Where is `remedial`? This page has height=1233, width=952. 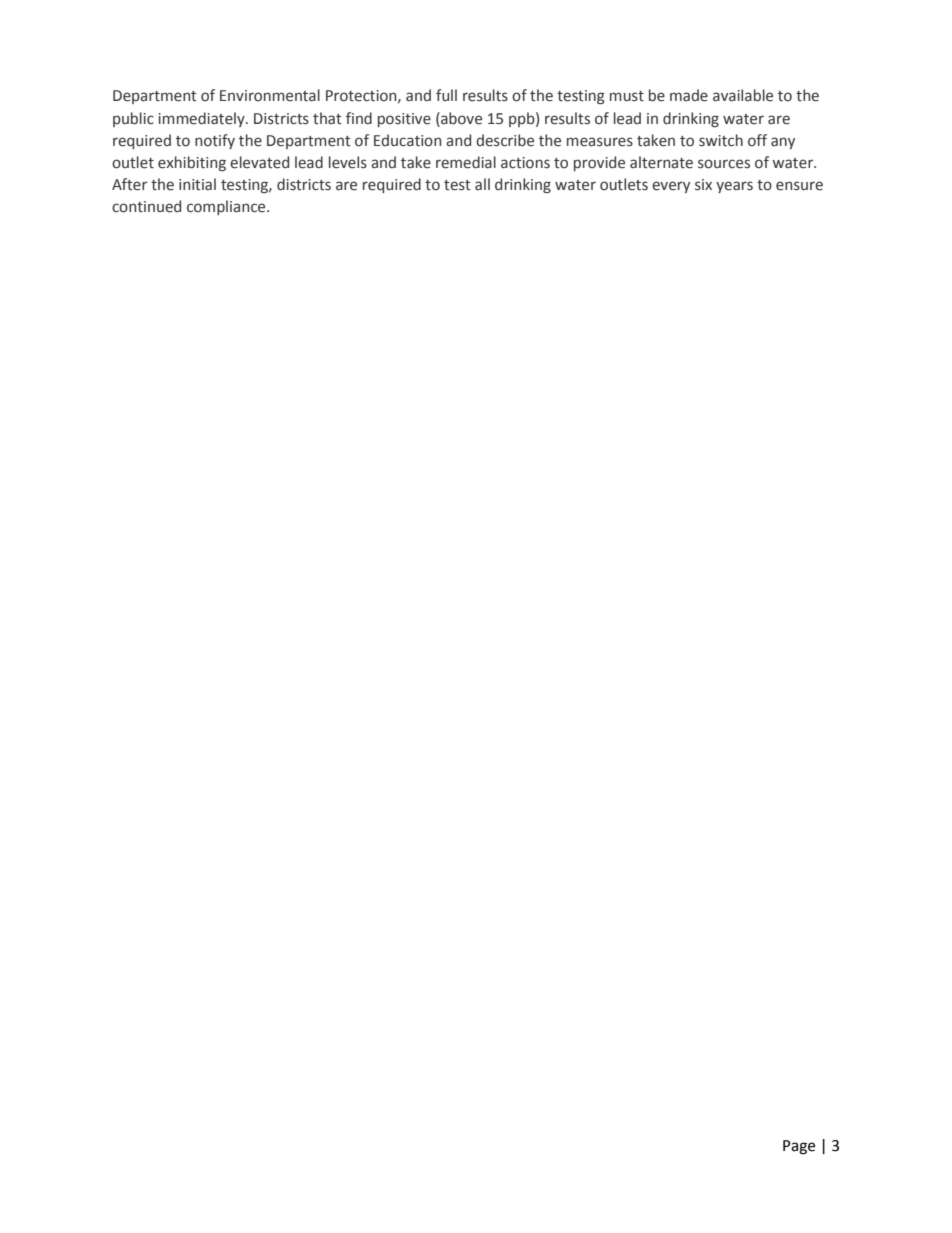 remedial is located at coordinates (466, 162).
